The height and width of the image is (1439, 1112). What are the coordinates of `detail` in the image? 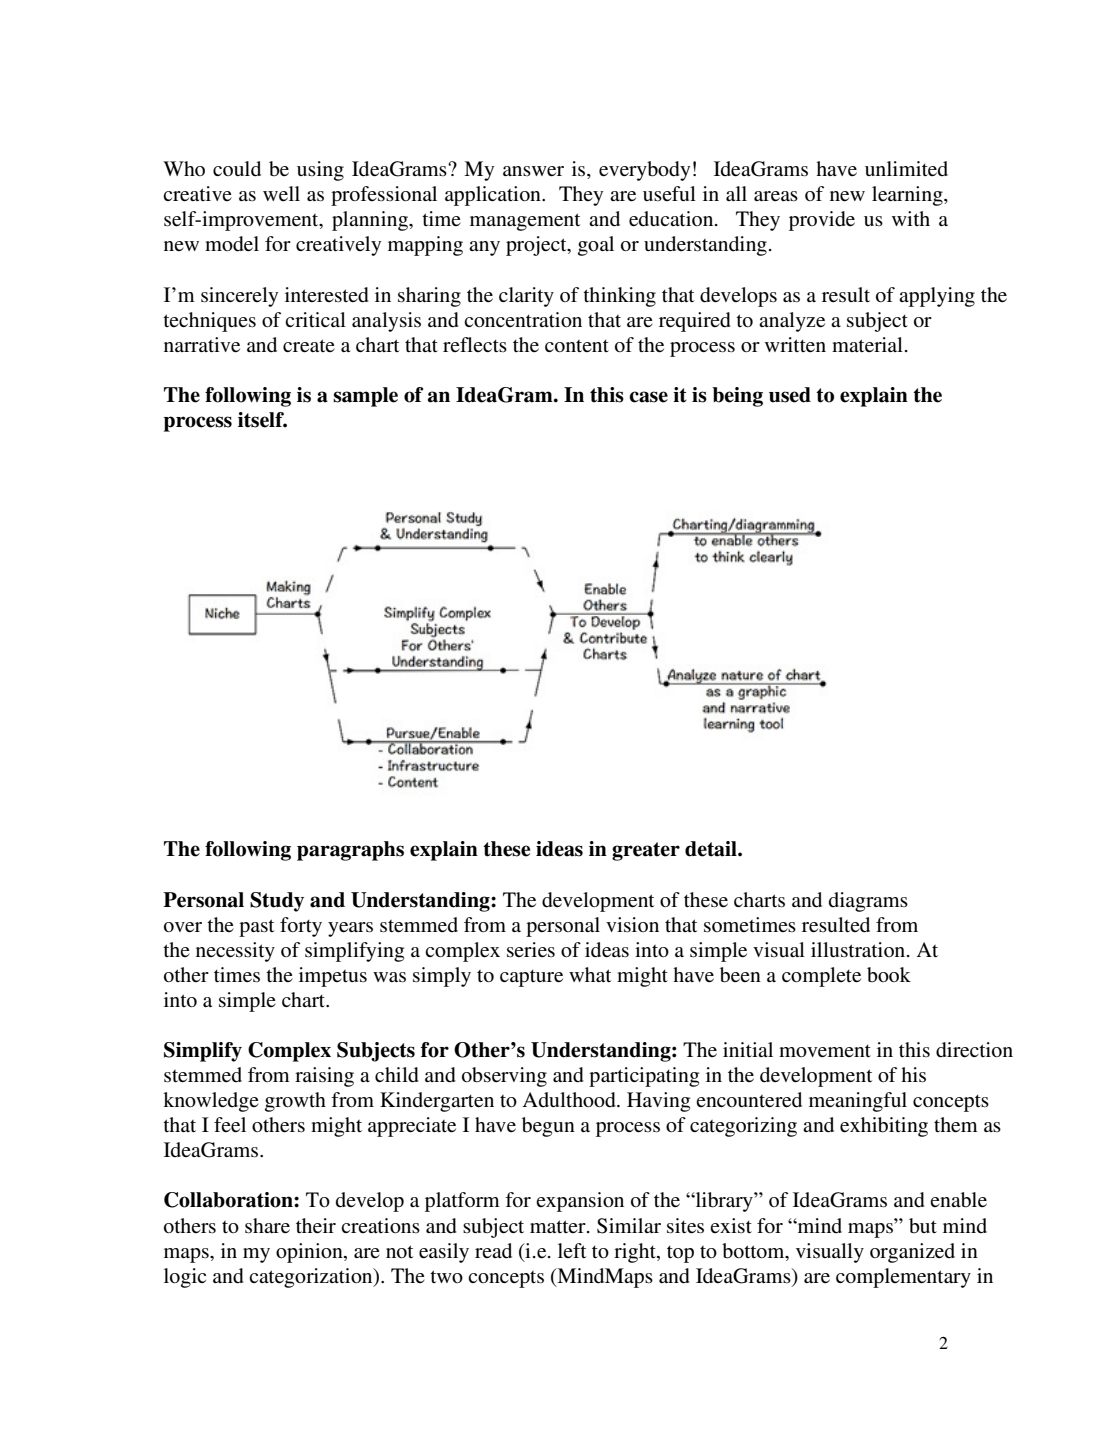 It's located at (712, 849).
